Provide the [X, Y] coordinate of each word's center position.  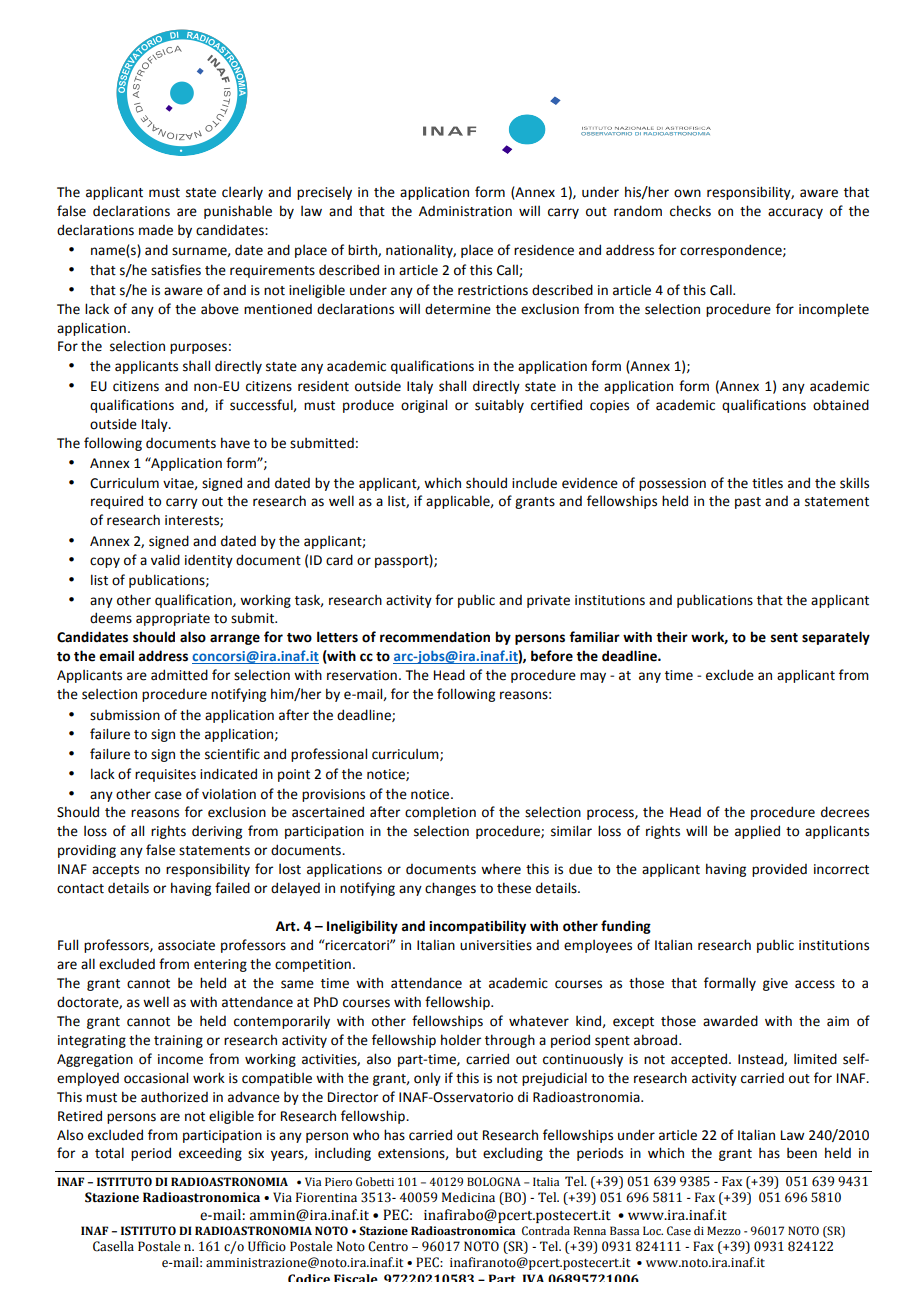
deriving [217, 832]
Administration [465, 211]
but [466, 1153]
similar [571, 831]
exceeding [210, 1154]
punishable [238, 212]
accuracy [795, 213]
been [802, 1153]
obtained [841, 405]
